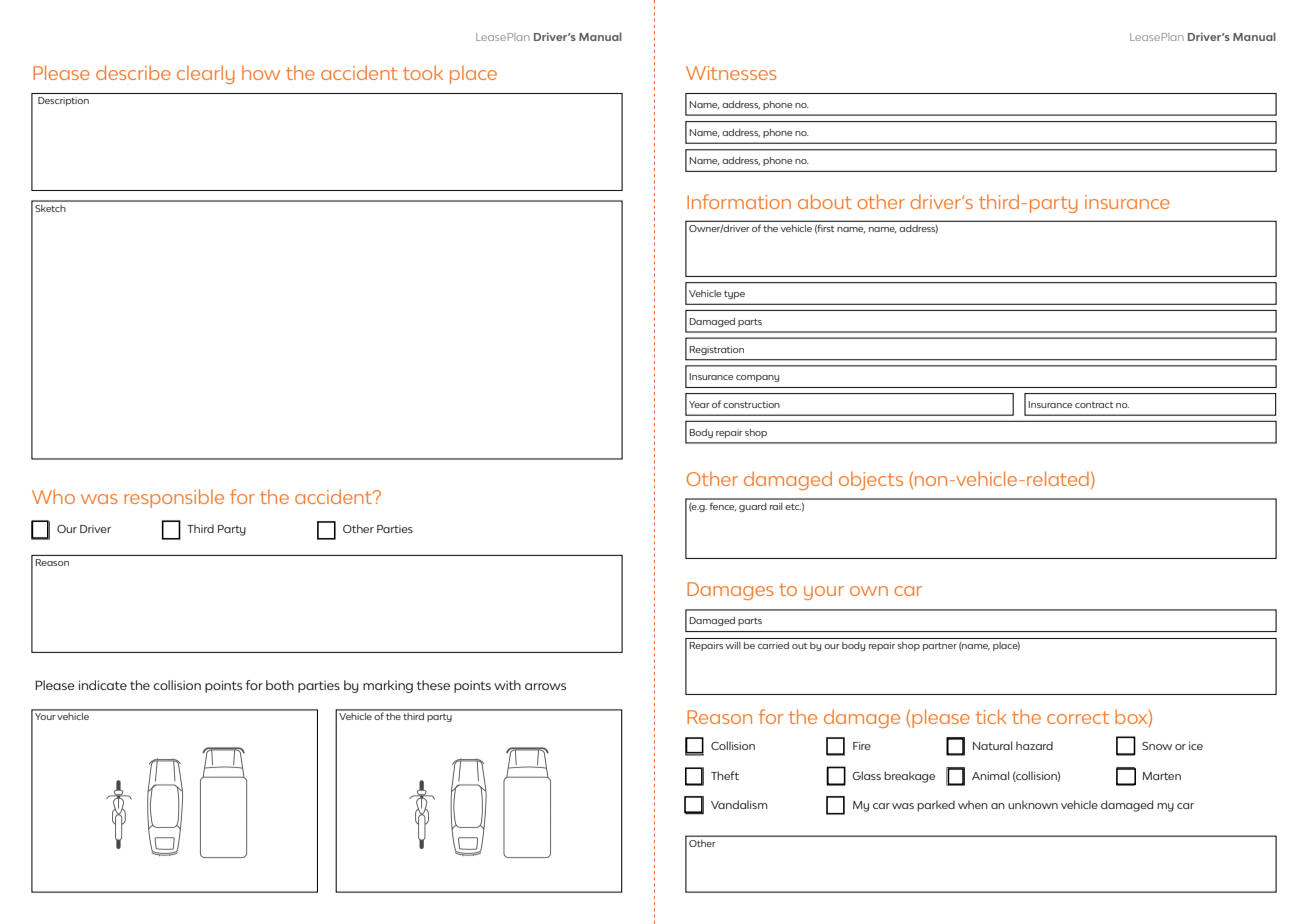 Image resolution: width=1308 pixels, height=924 pixels. Describe the element at coordinates (725, 775) in the image. I see `Theft` at that location.
